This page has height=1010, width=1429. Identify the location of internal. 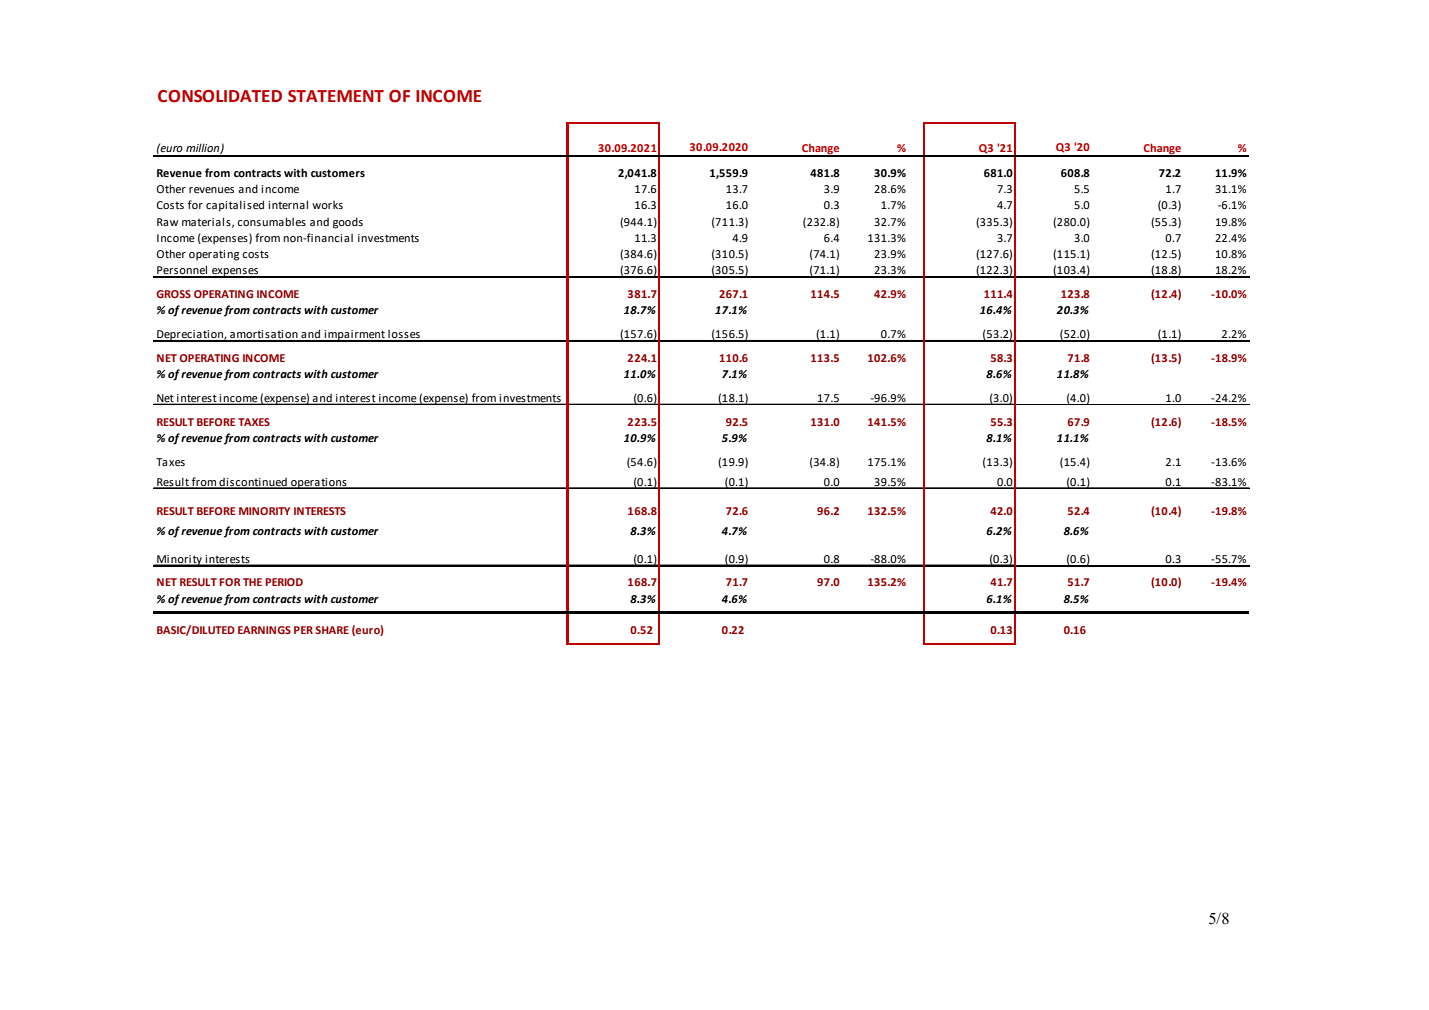
(288, 204).
